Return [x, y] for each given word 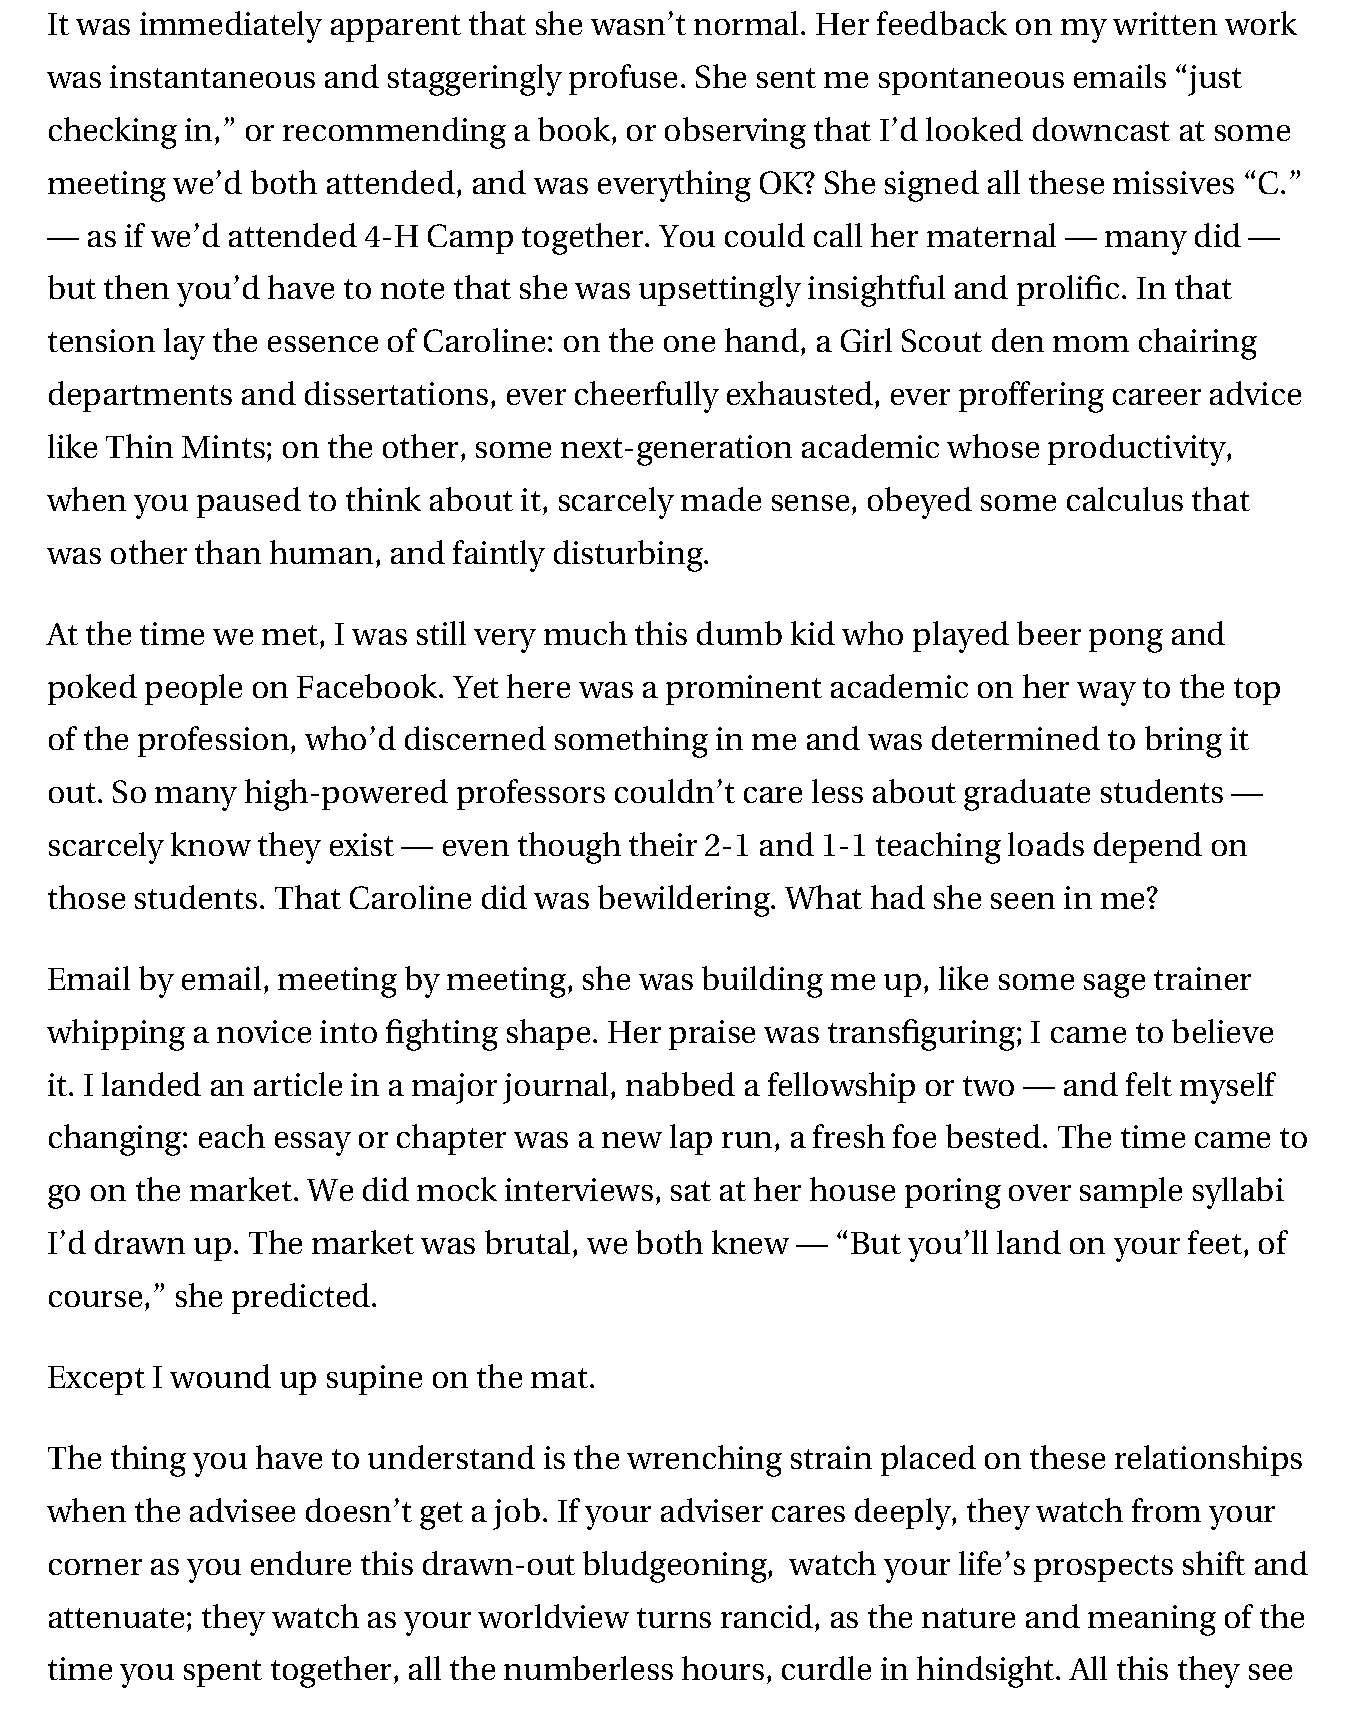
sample [1131, 1192]
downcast [1101, 129]
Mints [223, 446]
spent [223, 1673]
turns [674, 1618]
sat [691, 1191]
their [663, 844]
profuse [623, 79]
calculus [1125, 499]
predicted [302, 1298]
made [721, 499]
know [211, 844]
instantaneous [212, 76]
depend [1148, 847]
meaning [1152, 1620]
